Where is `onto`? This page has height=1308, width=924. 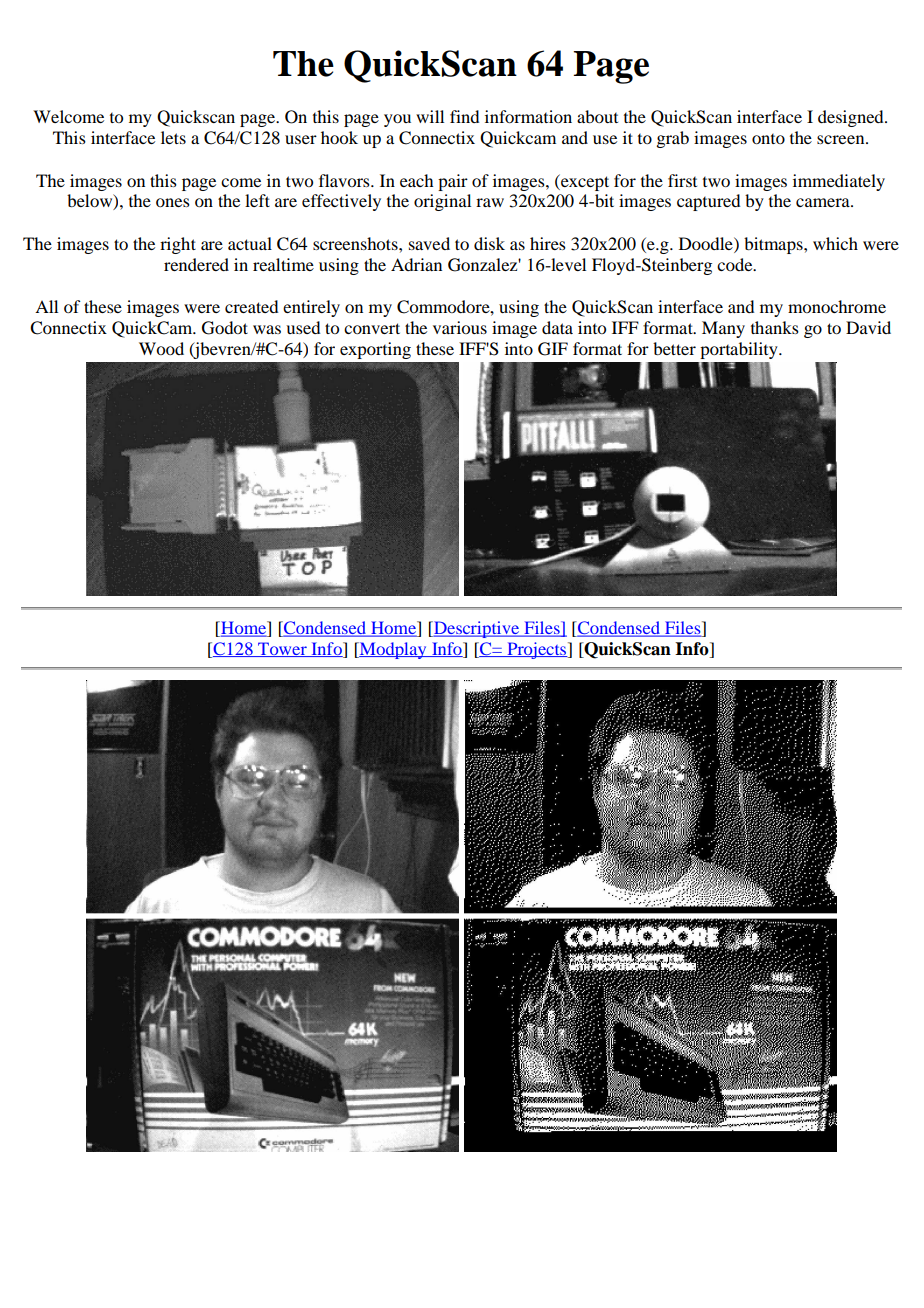
onto is located at coordinates (768, 139).
